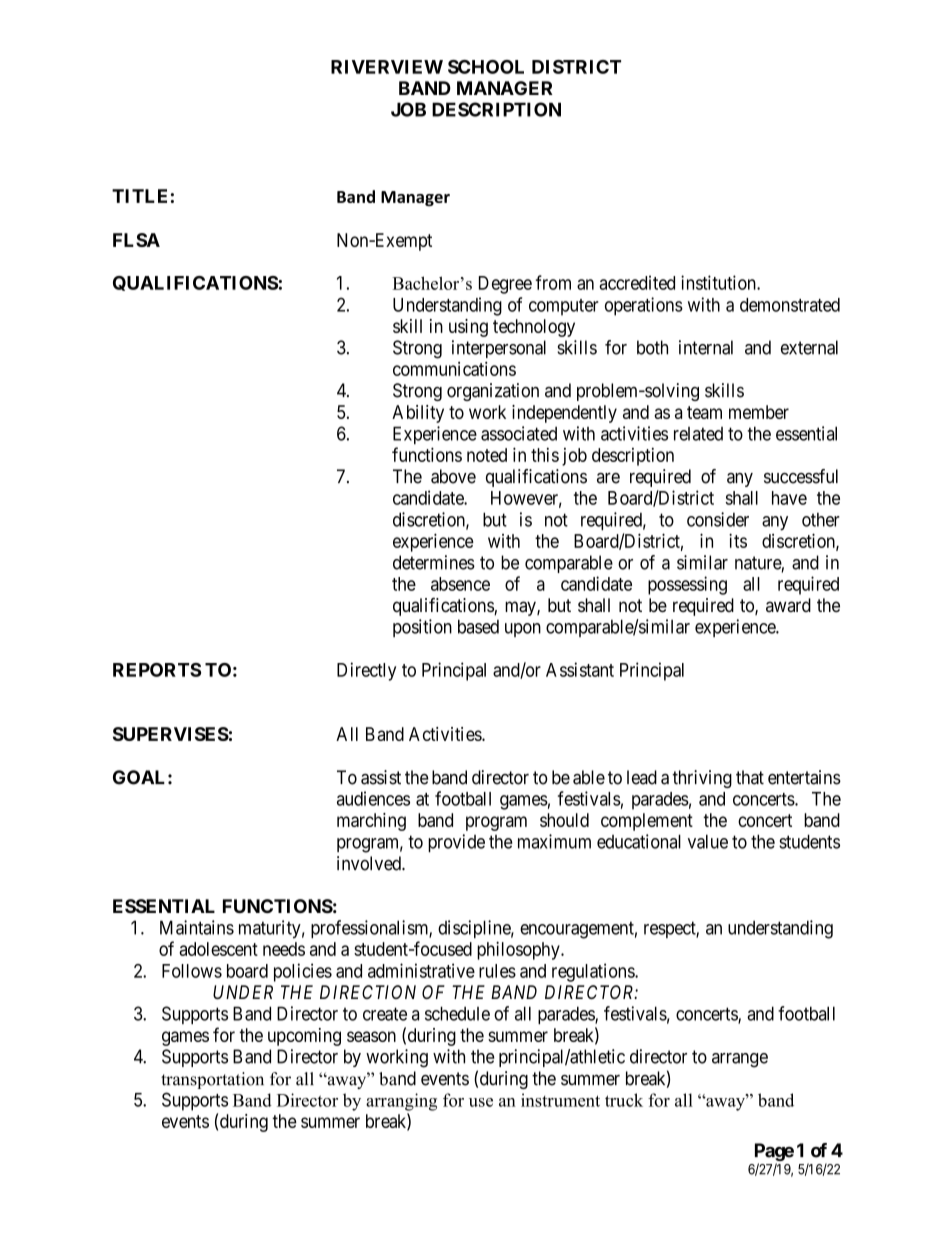  Describe the element at coordinates (212, 1080) in the image. I see `transportation` at that location.
